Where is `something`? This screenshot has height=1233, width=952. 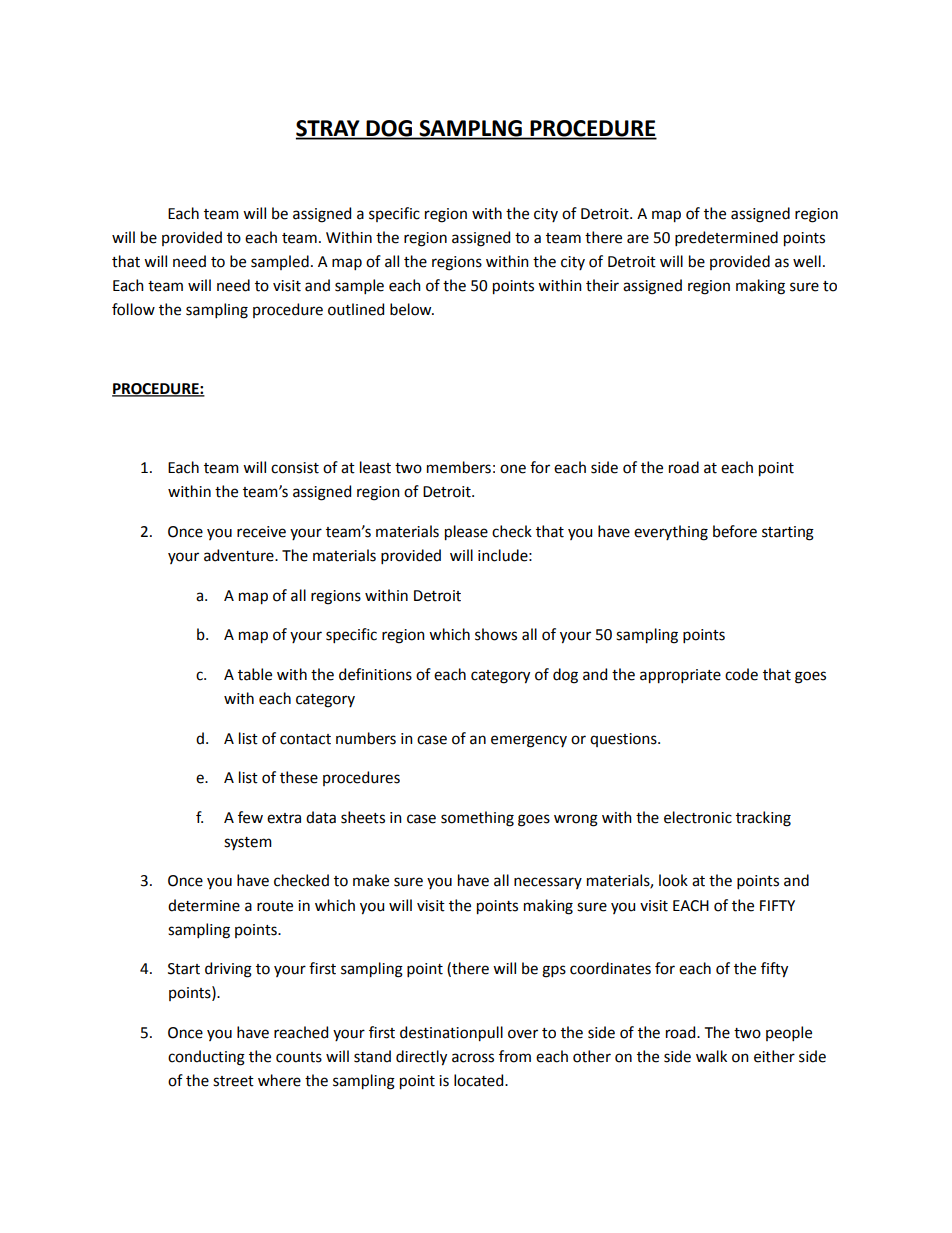
something is located at coordinates (477, 819).
